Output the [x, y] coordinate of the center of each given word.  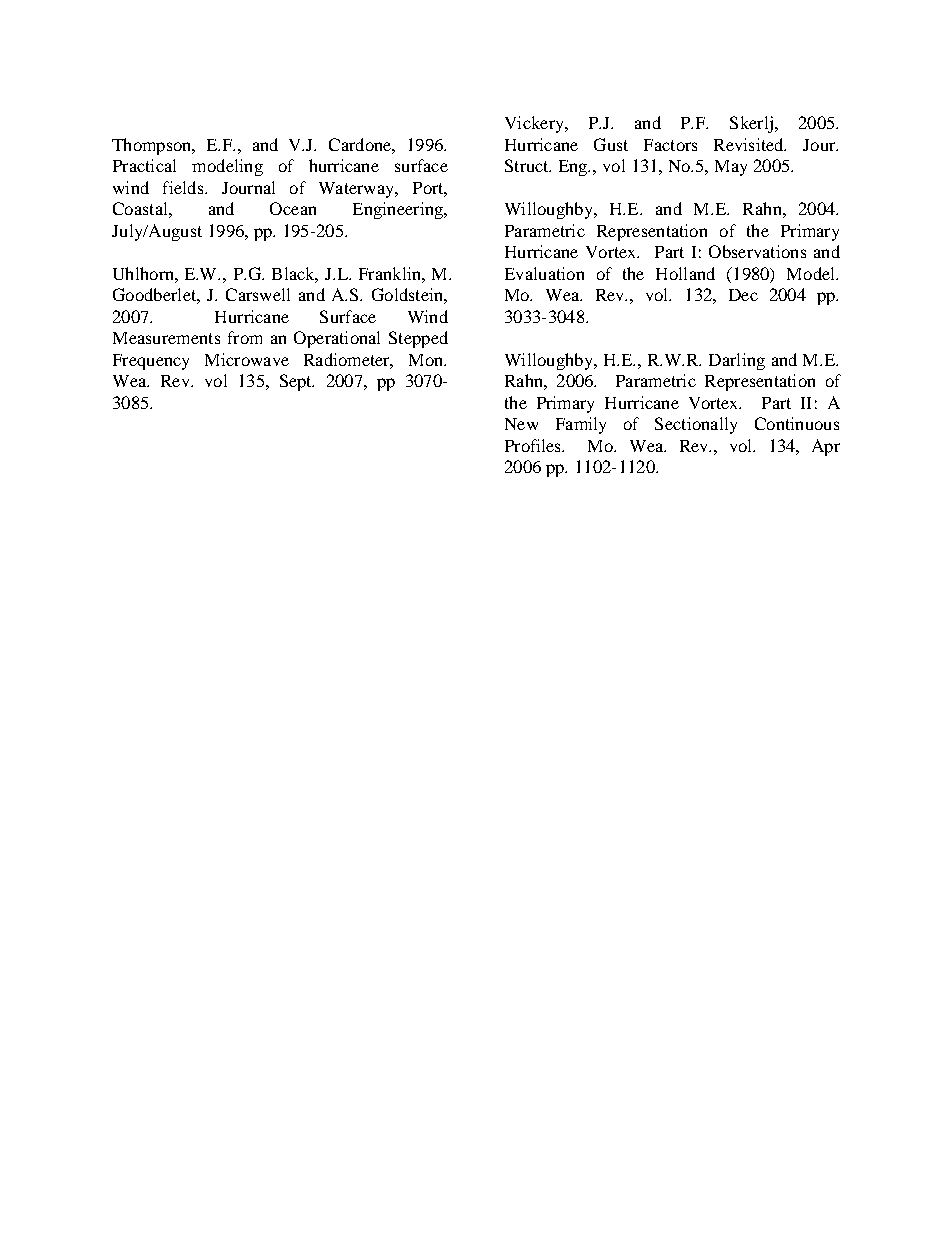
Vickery [535, 124]
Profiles [534, 445]
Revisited [750, 144]
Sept [297, 382]
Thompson [153, 146]
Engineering [399, 210]
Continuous [797, 423]
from [245, 337]
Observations [757, 251]
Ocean [293, 208]
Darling [737, 361]
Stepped [418, 339]
